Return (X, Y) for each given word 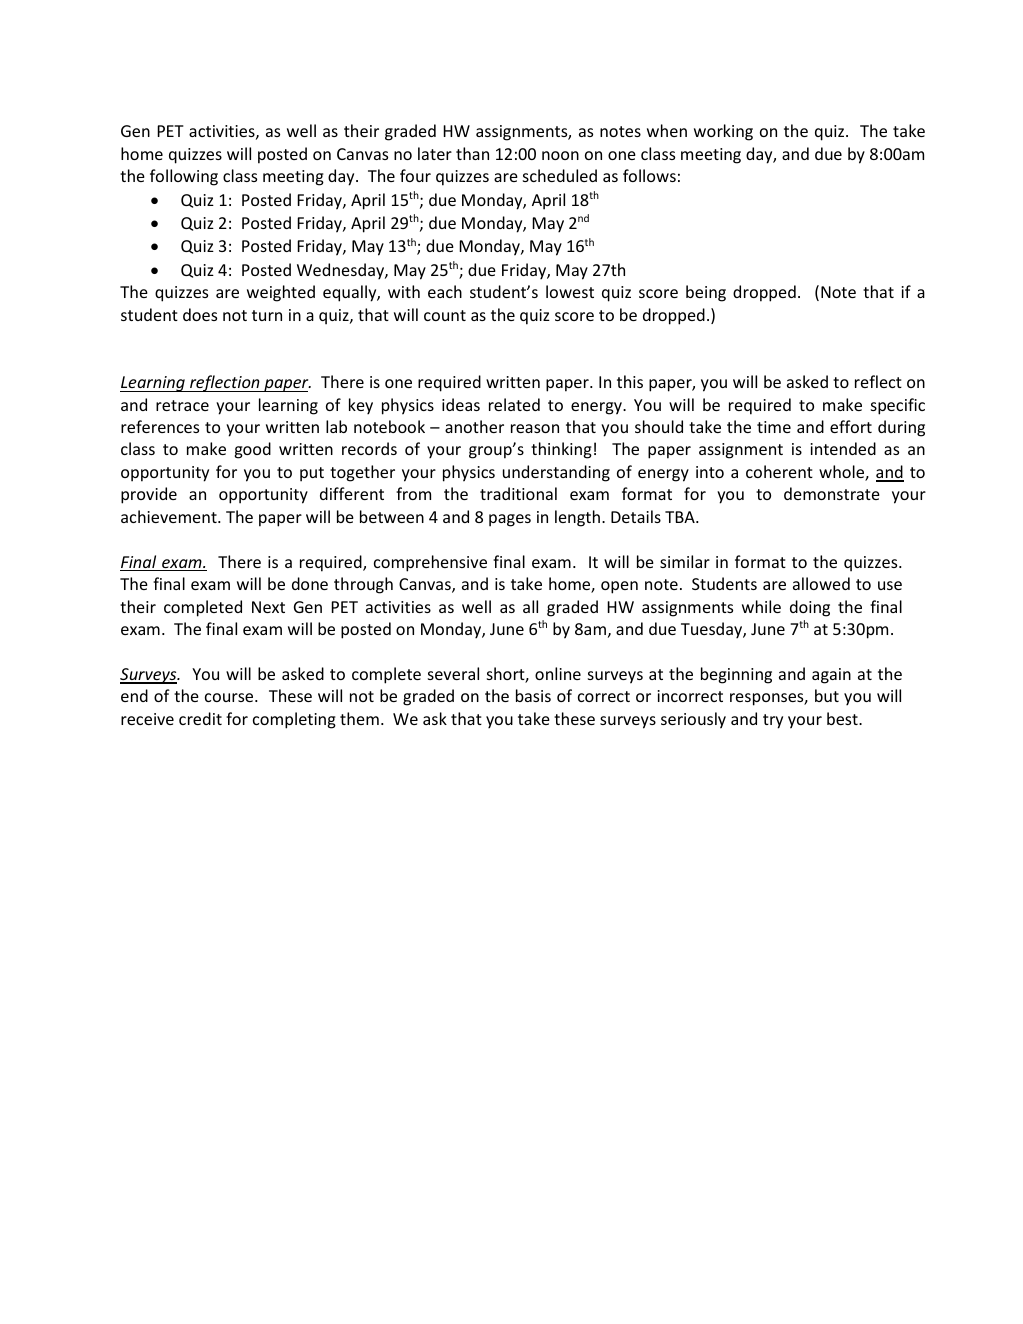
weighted (281, 293)
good (253, 450)
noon (560, 155)
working (723, 132)
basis (533, 695)
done (310, 583)
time (774, 427)
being (706, 293)
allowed (821, 583)
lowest (570, 291)
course (230, 697)
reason (535, 428)
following (184, 177)
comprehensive (430, 563)
